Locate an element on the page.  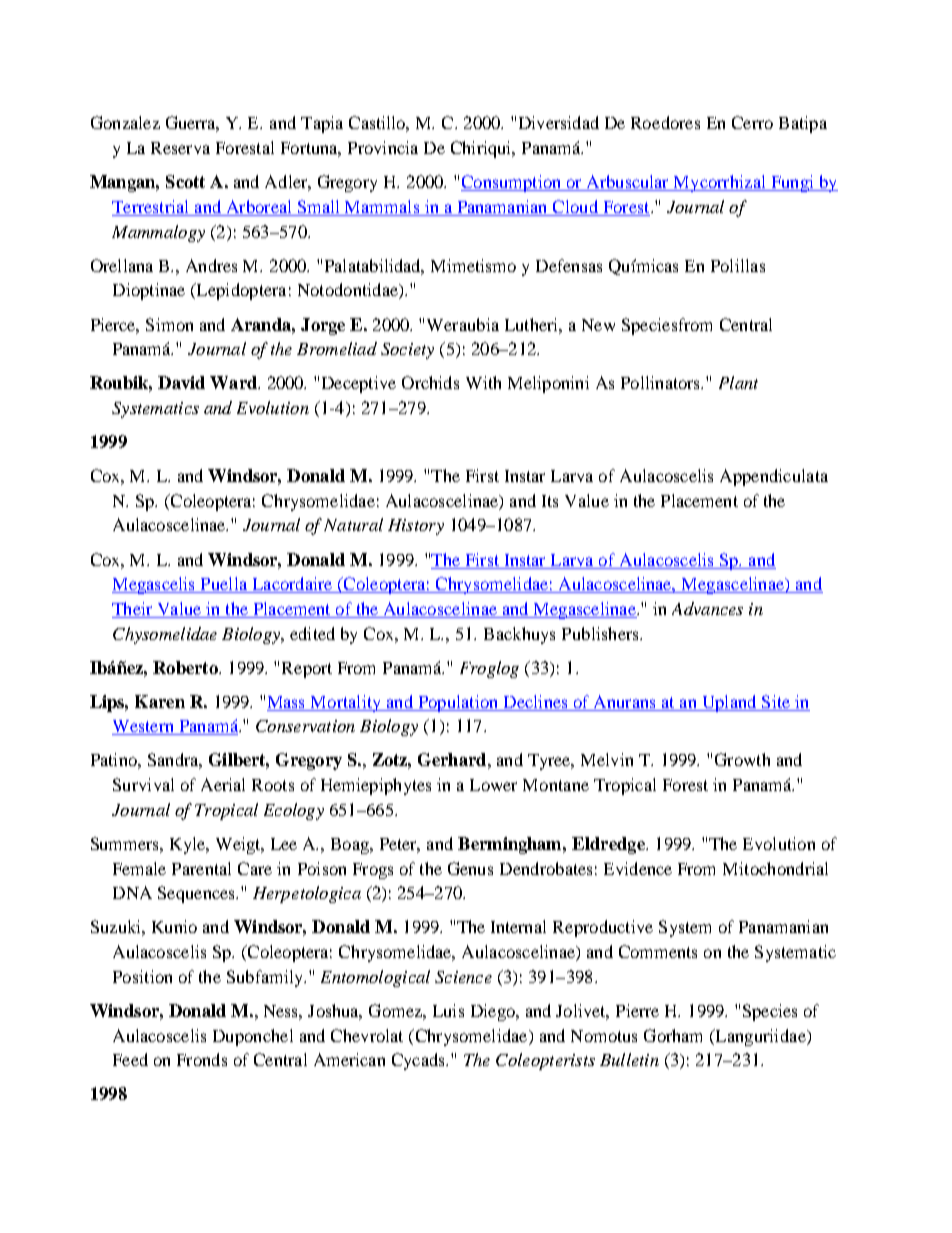
Puella is located at coordinates (224, 585).
